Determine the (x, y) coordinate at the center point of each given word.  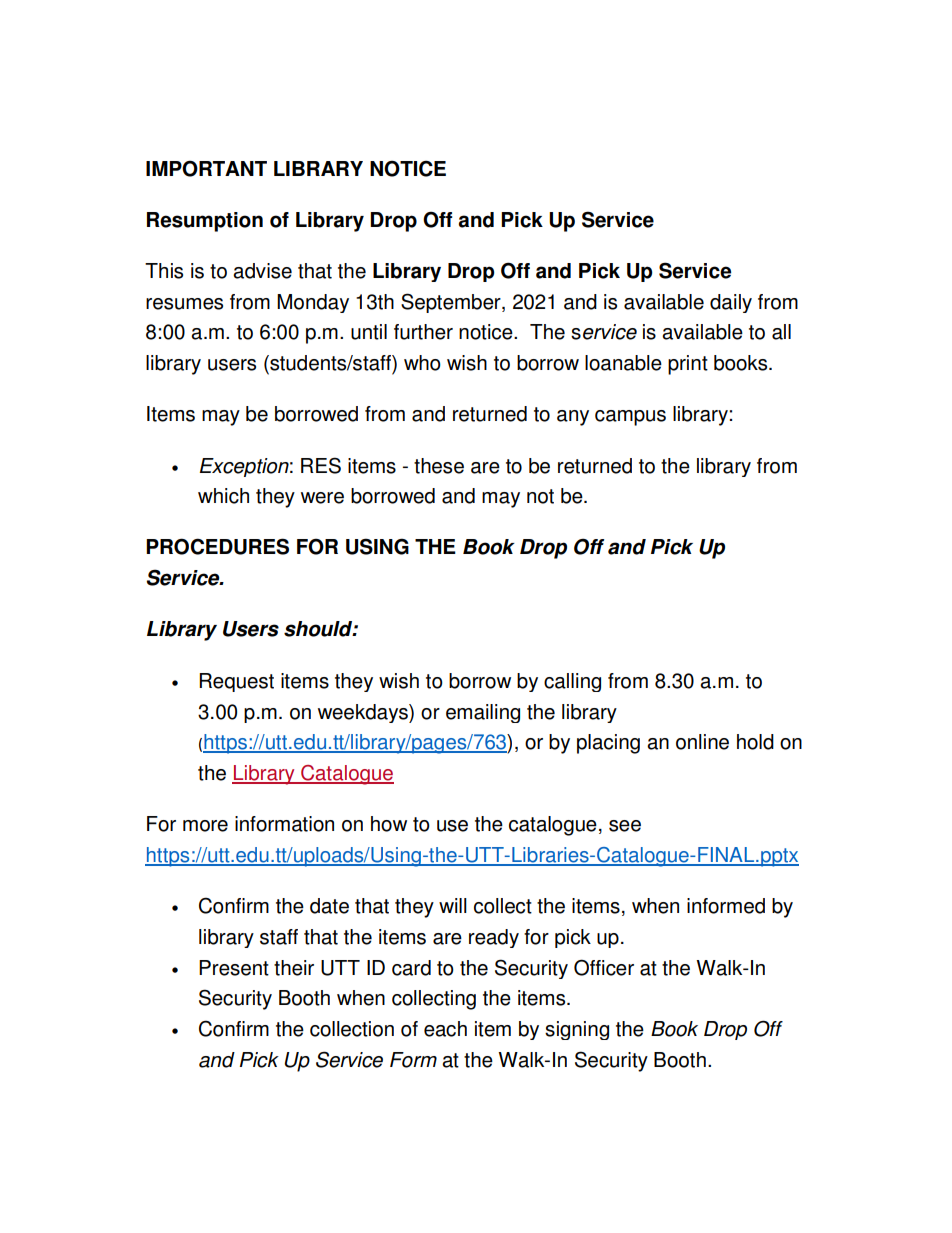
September (452, 303)
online (702, 742)
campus (630, 418)
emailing (483, 713)
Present (234, 968)
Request (236, 682)
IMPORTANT (206, 168)
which (223, 496)
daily (731, 303)
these (439, 466)
